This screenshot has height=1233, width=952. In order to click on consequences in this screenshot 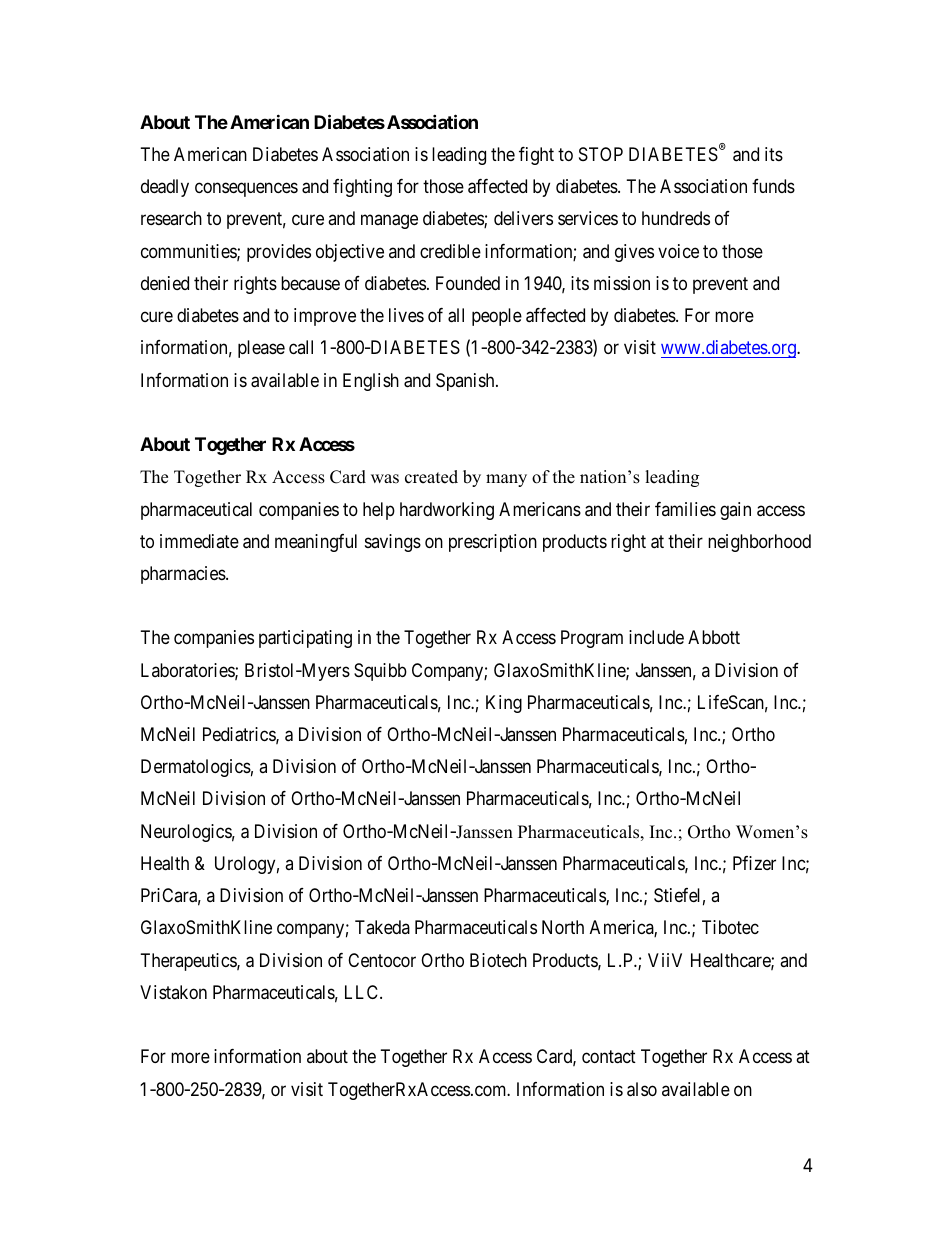, I will do `click(246, 190)`.
